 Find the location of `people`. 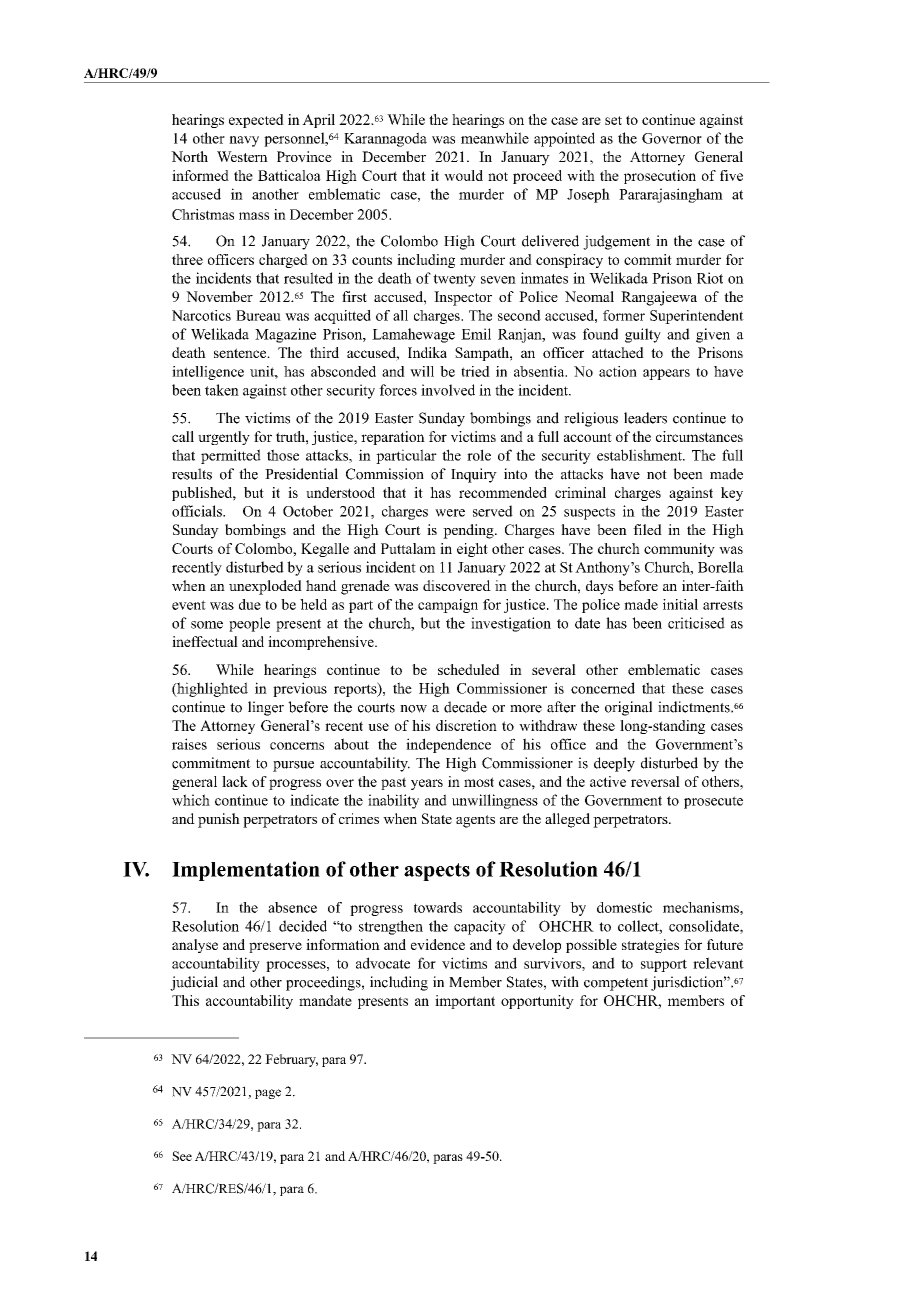

people is located at coordinates (249, 624).
